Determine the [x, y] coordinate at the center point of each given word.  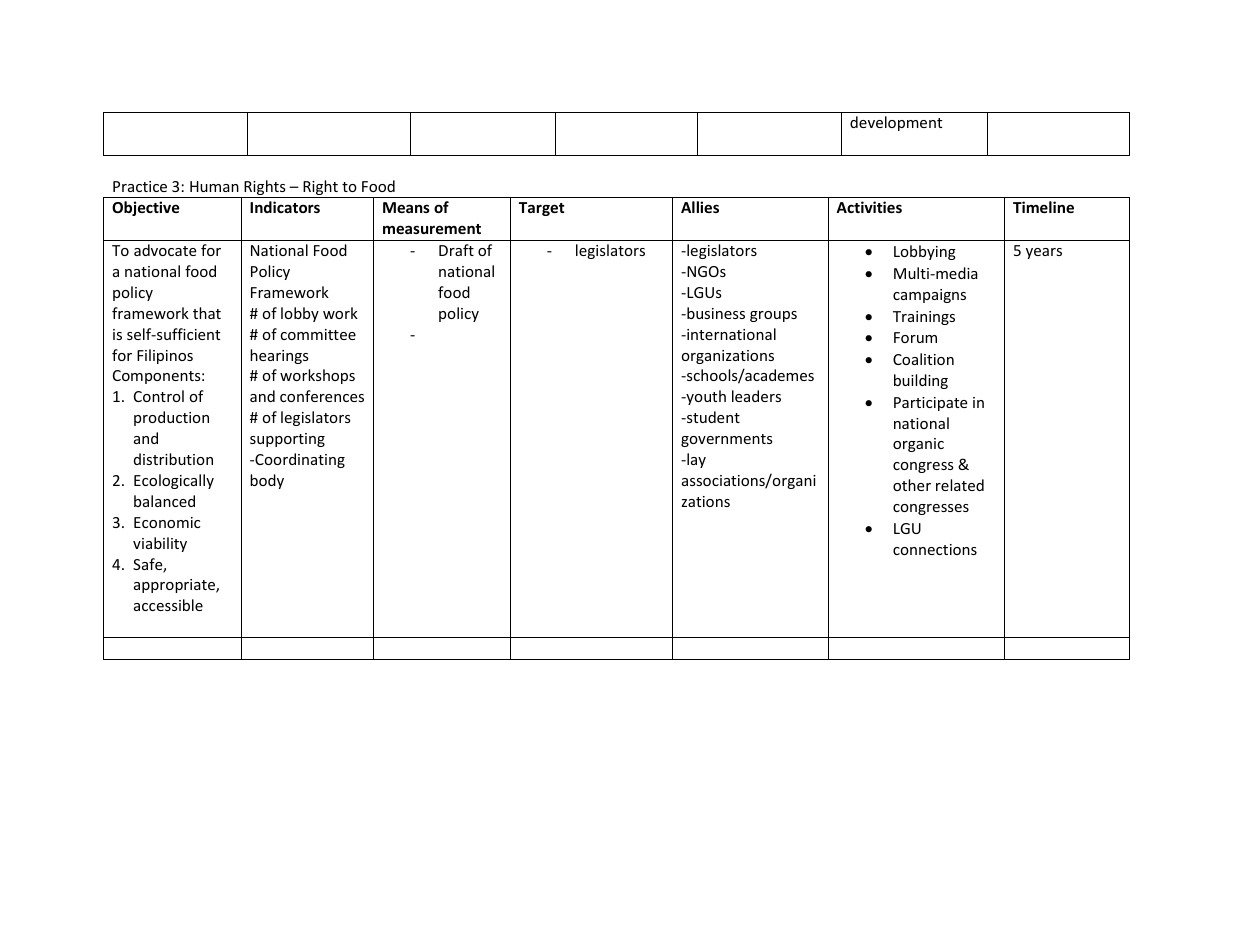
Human [214, 186]
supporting [287, 440]
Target [542, 209]
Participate [930, 404]
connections [935, 549]
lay [695, 460]
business [715, 313]
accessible [168, 605]
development [896, 123]
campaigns [929, 296]
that [207, 313]
